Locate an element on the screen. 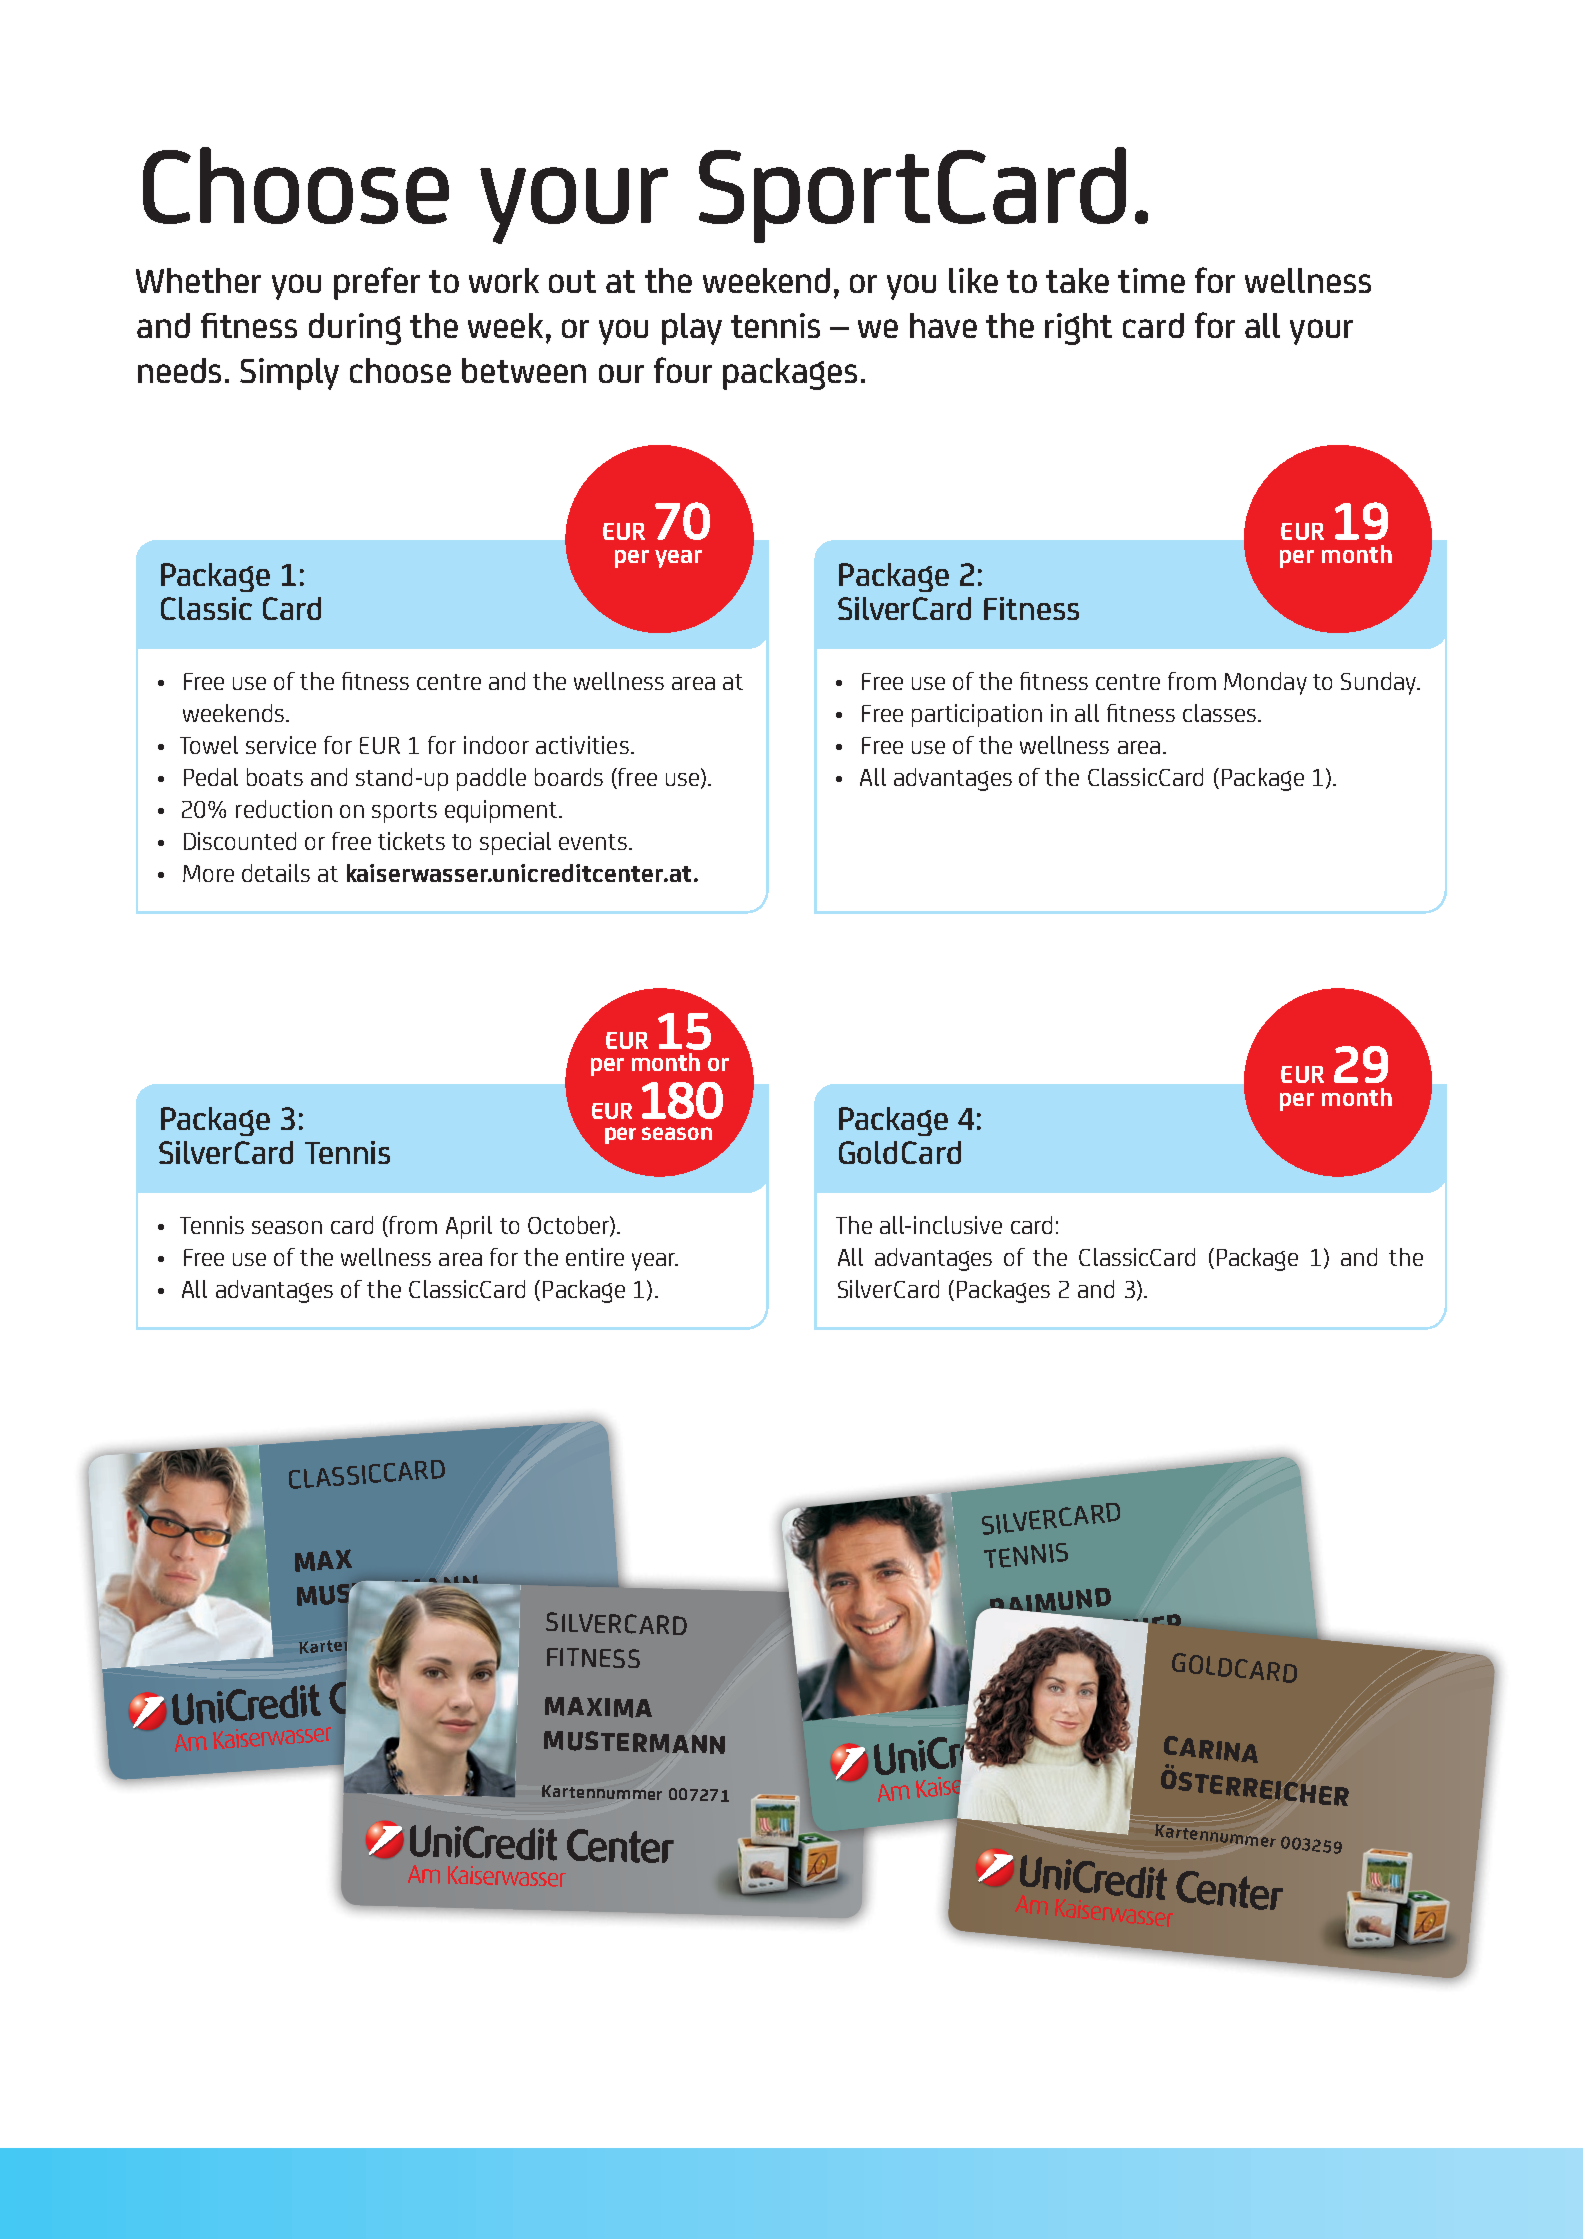  Monday is located at coordinates (1265, 683).
